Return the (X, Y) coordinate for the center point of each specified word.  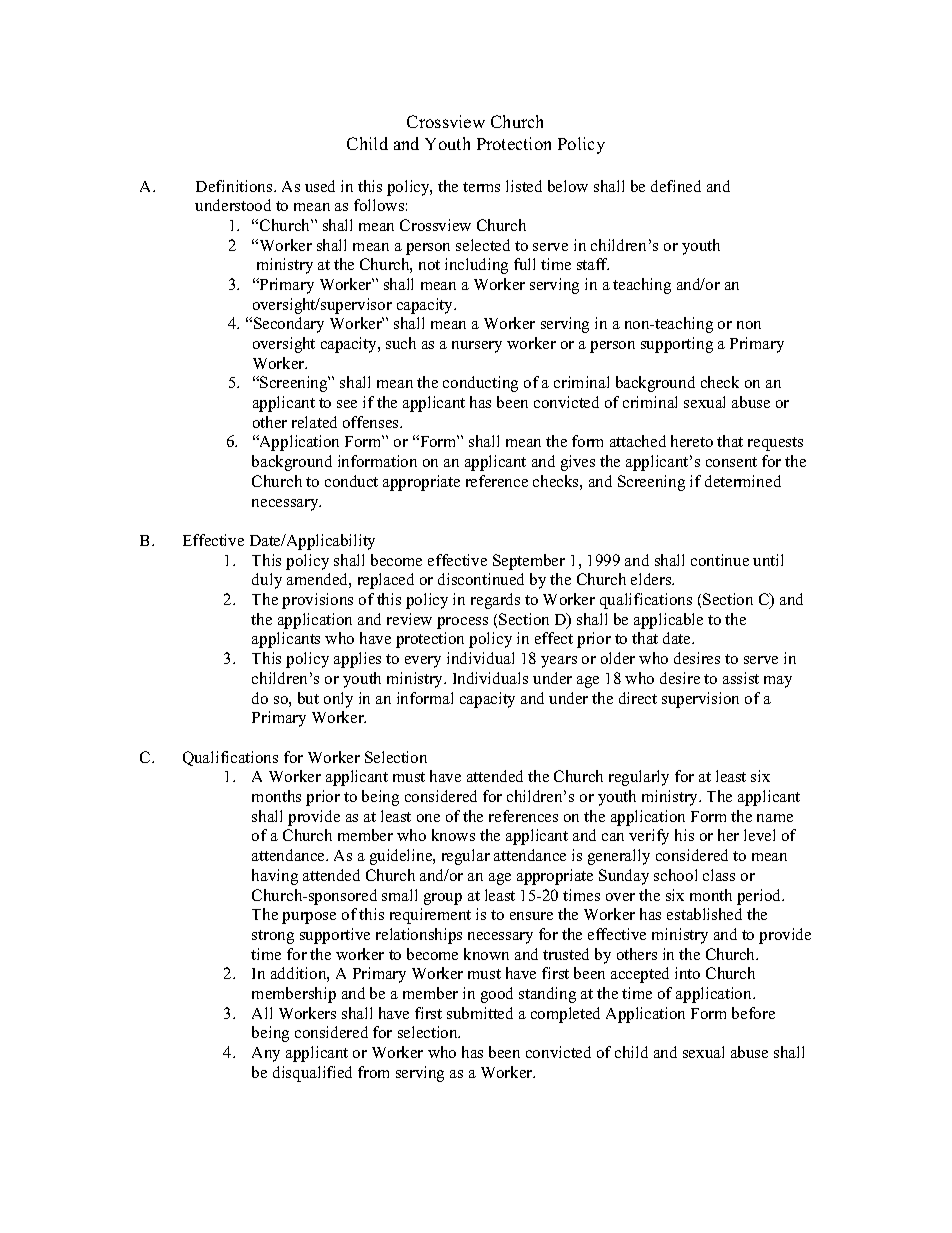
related (314, 422)
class (719, 875)
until (768, 560)
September (529, 562)
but (308, 698)
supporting (677, 345)
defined (676, 186)
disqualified (312, 1074)
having (275, 877)
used (320, 186)
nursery (477, 347)
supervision (700, 700)
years (559, 662)
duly (267, 581)
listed (524, 186)
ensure (531, 916)
